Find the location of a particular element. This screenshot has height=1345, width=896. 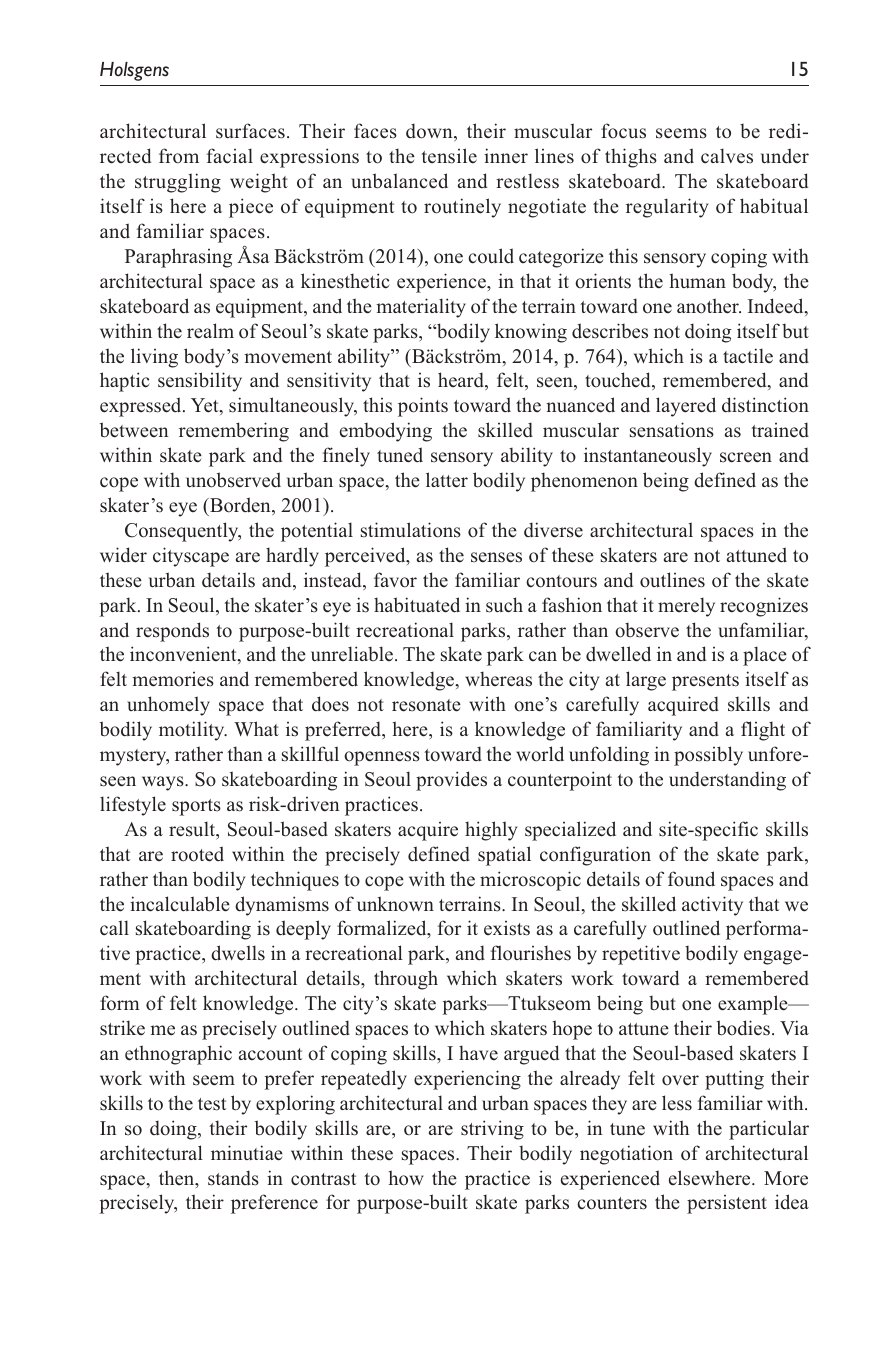

then is located at coordinates (178, 1179).
